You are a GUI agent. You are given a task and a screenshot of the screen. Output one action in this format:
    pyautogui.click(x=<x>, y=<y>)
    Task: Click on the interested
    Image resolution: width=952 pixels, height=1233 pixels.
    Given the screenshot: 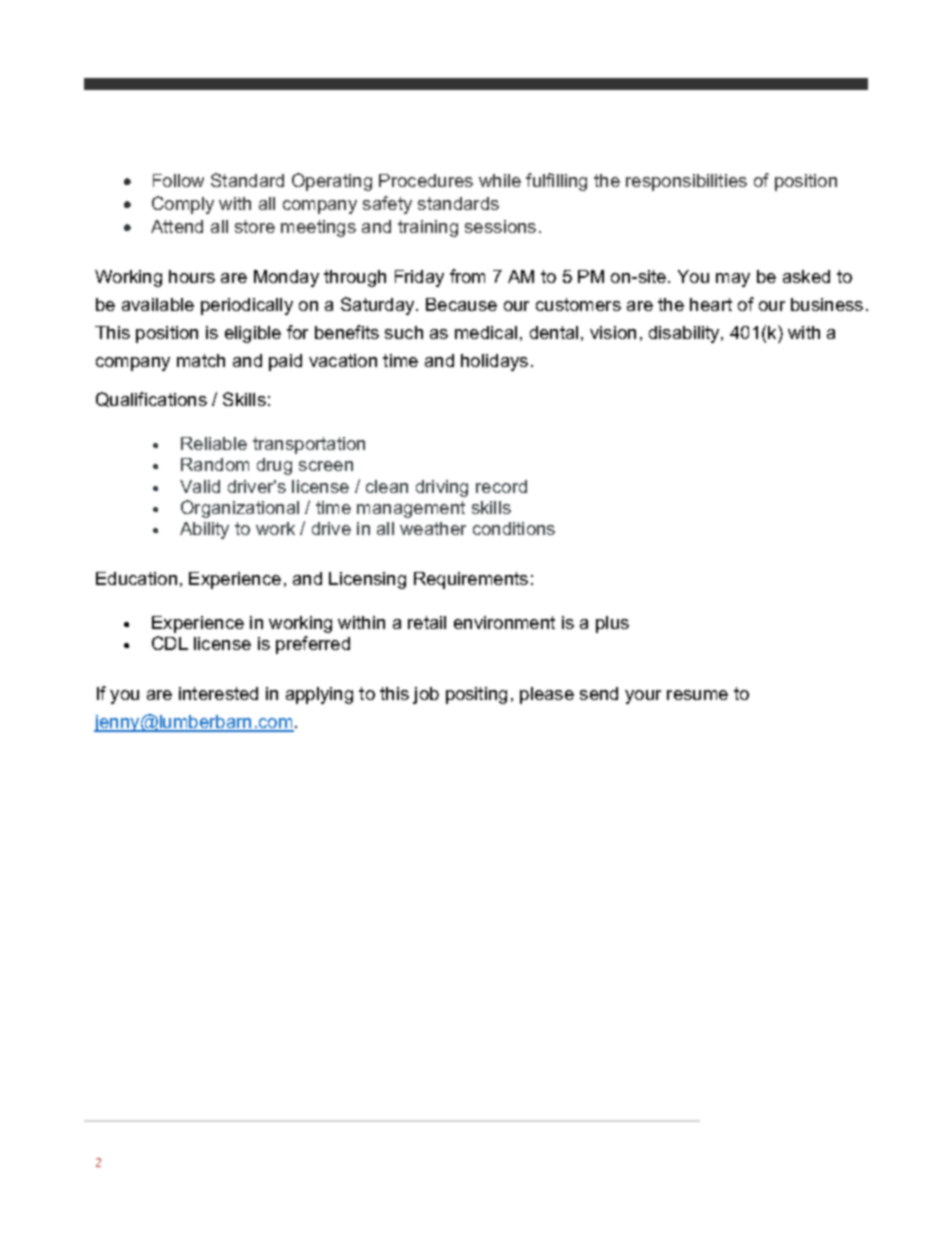 What is the action you would take?
    pyautogui.click(x=218, y=693)
